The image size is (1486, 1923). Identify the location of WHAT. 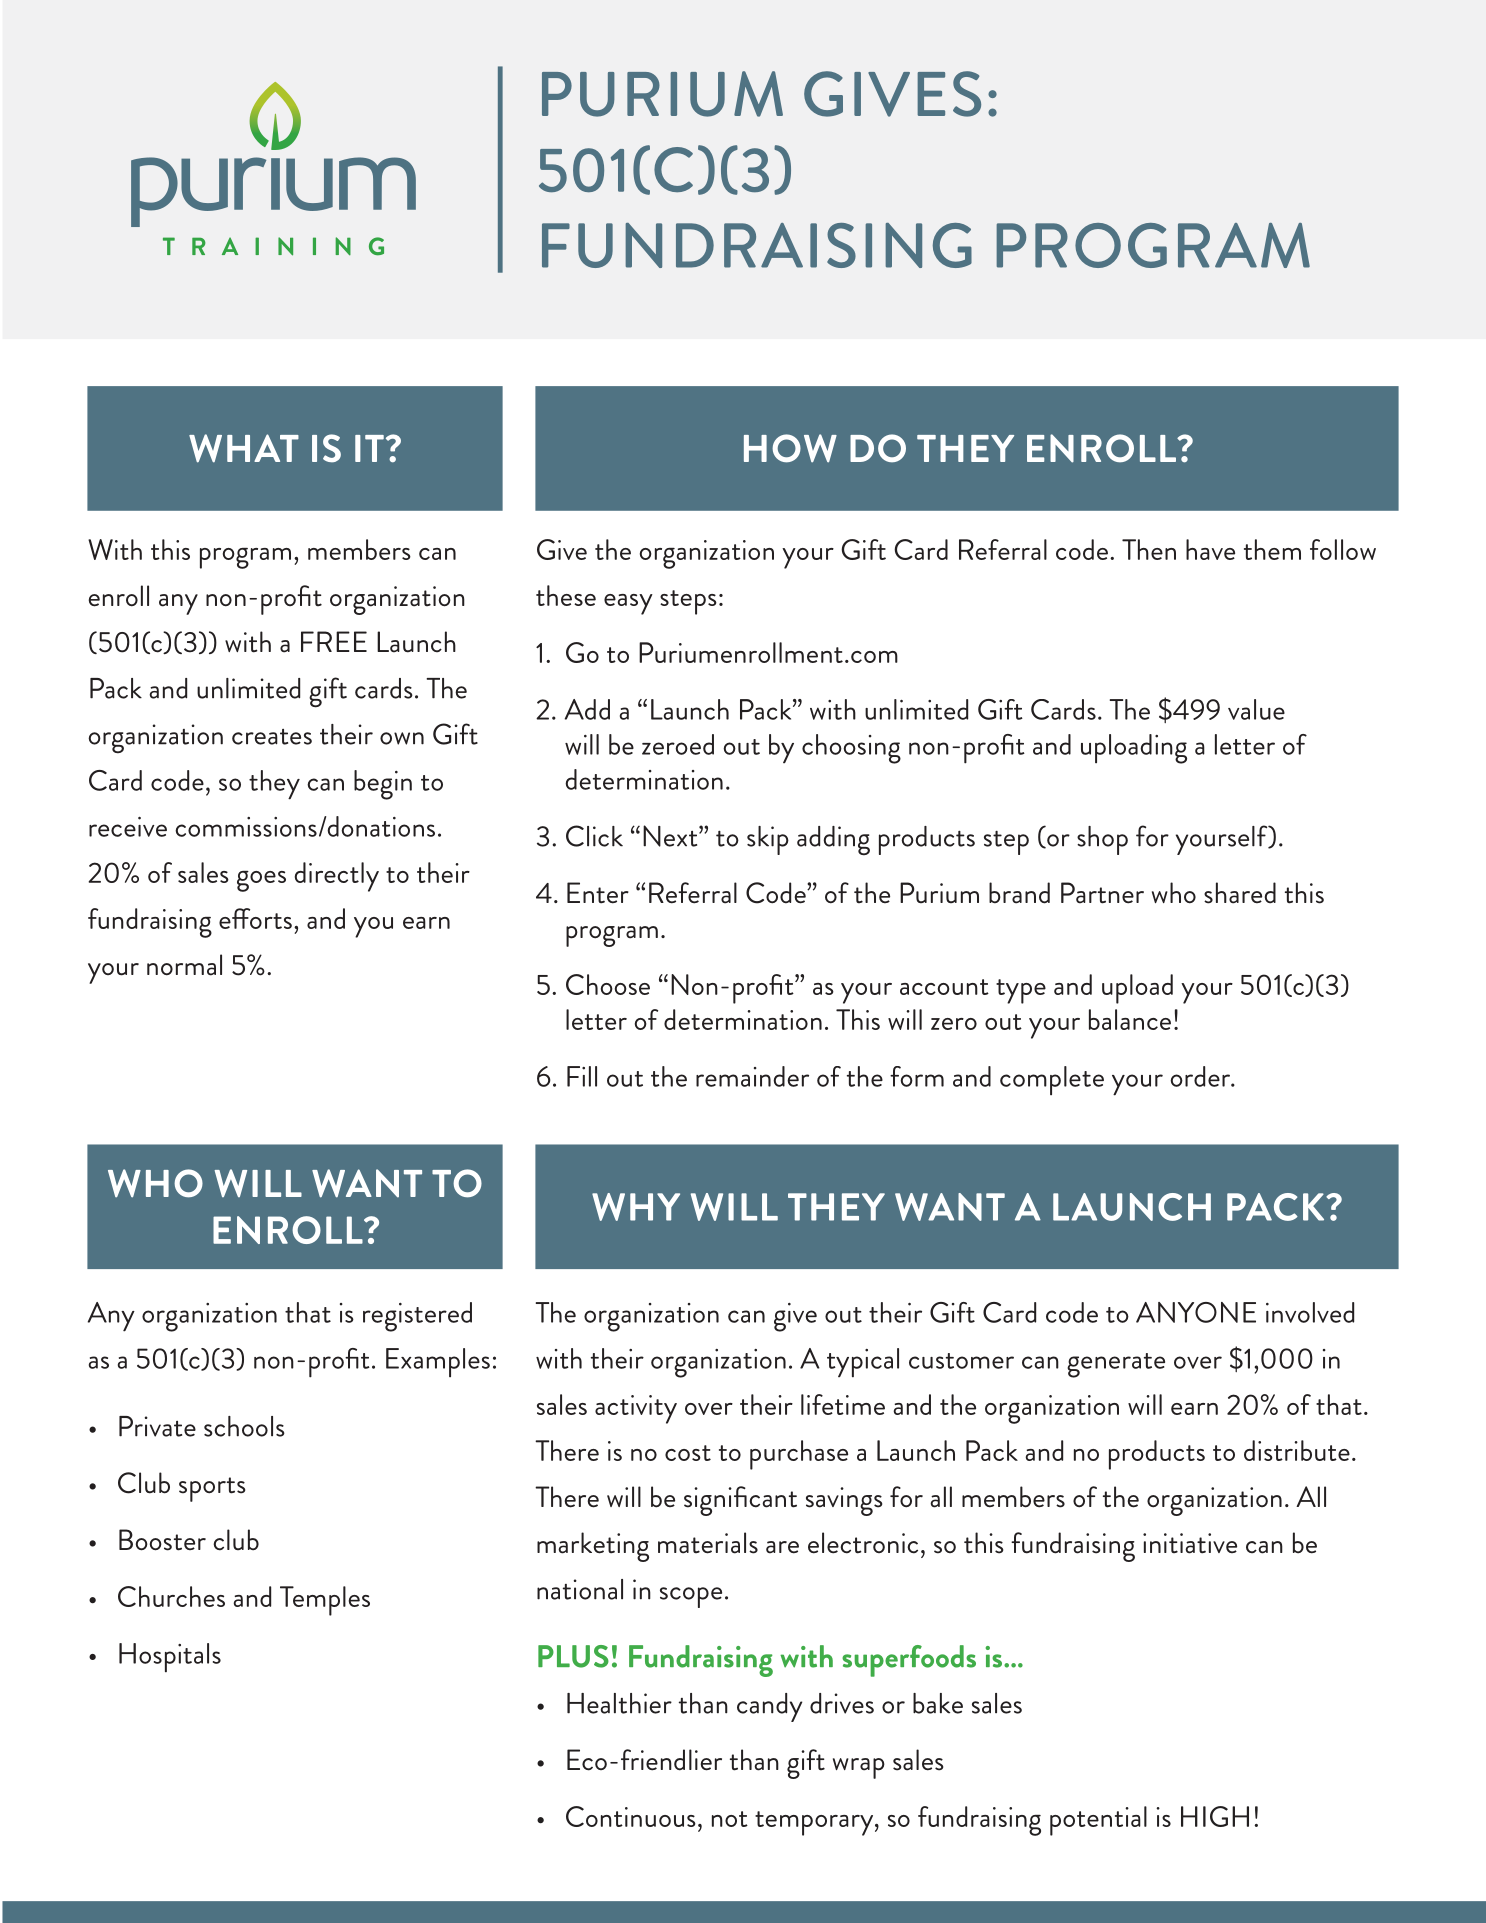
(244, 448).
